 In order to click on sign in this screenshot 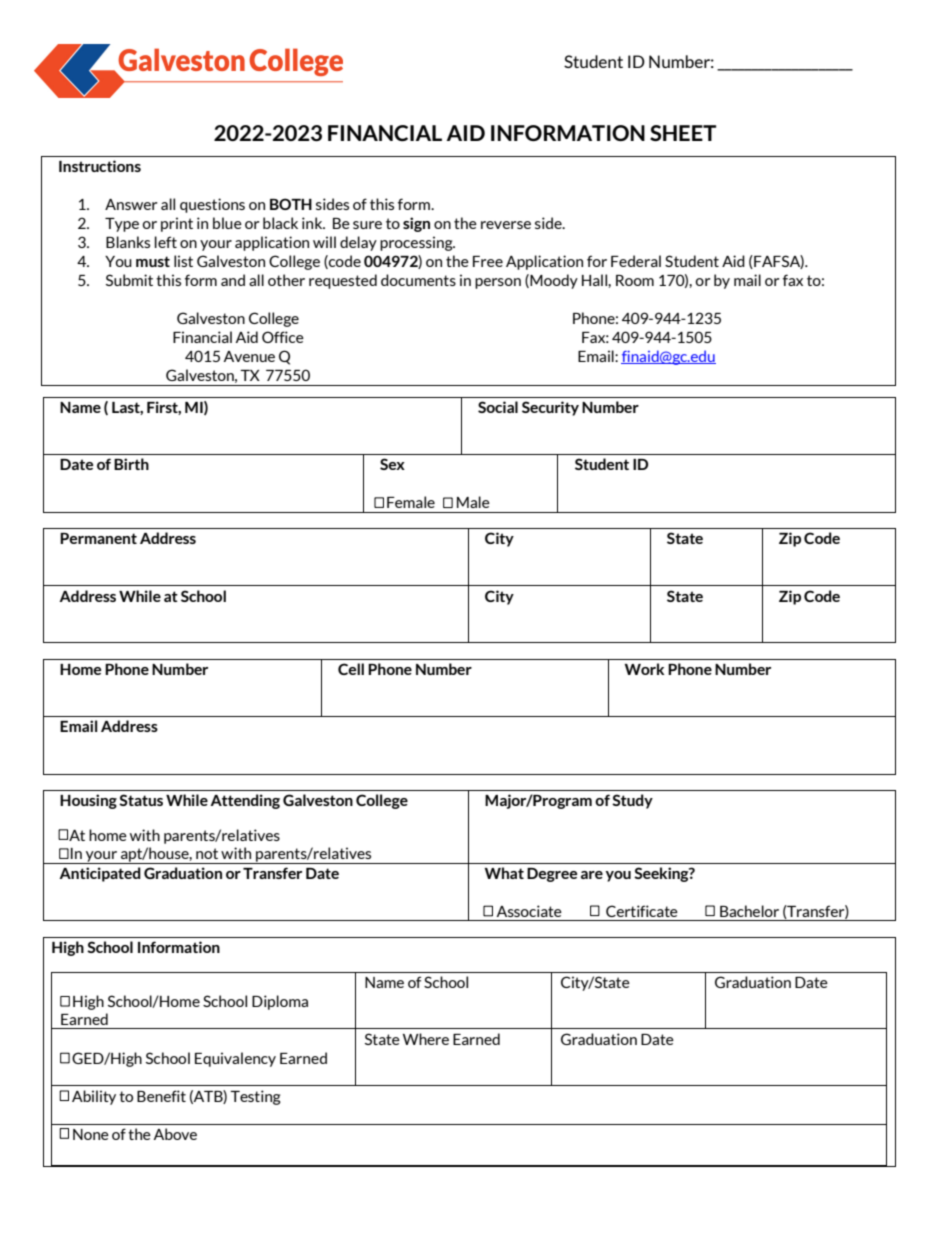, I will do `click(416, 224)`.
